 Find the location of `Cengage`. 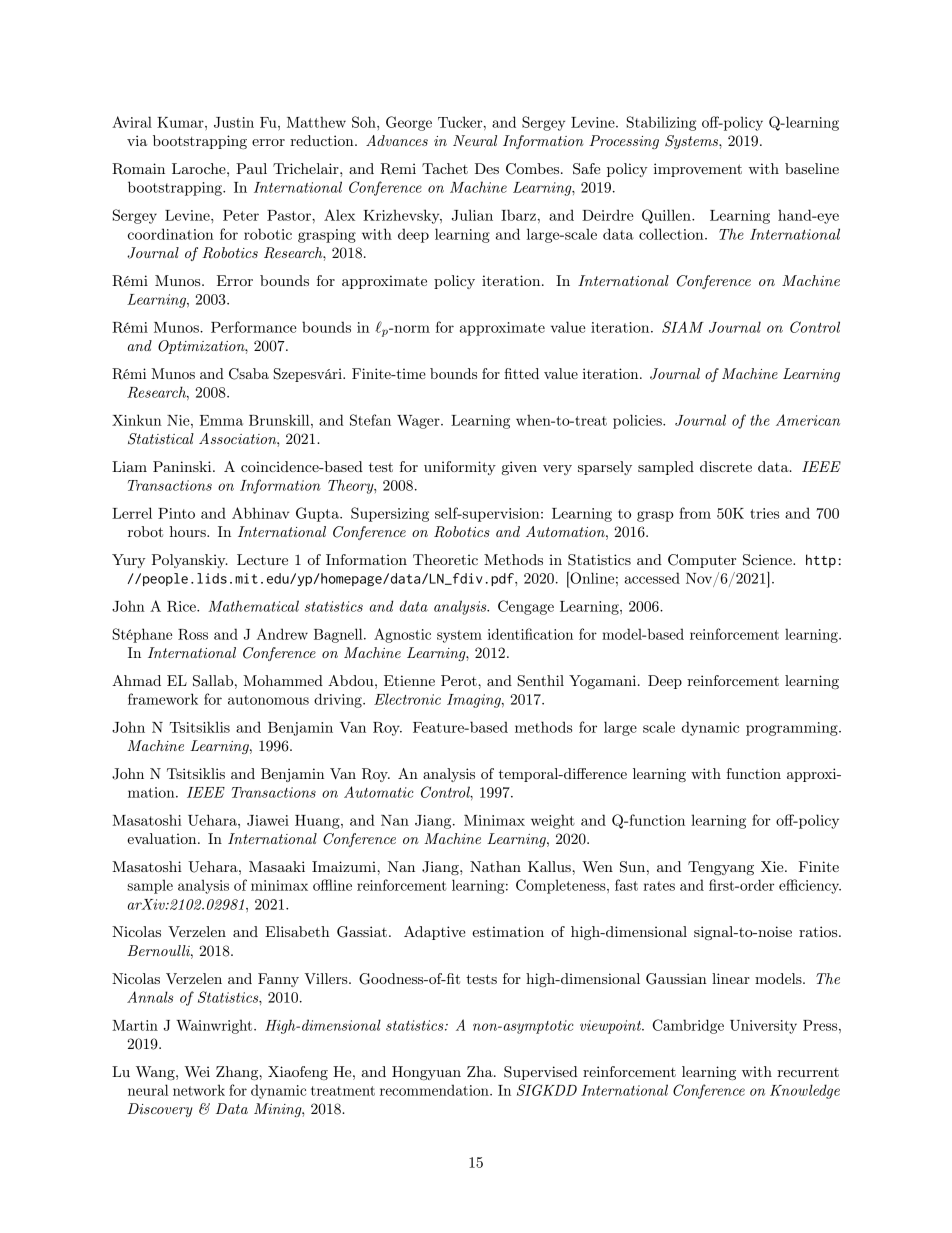

Cengage is located at coordinates (526, 607).
